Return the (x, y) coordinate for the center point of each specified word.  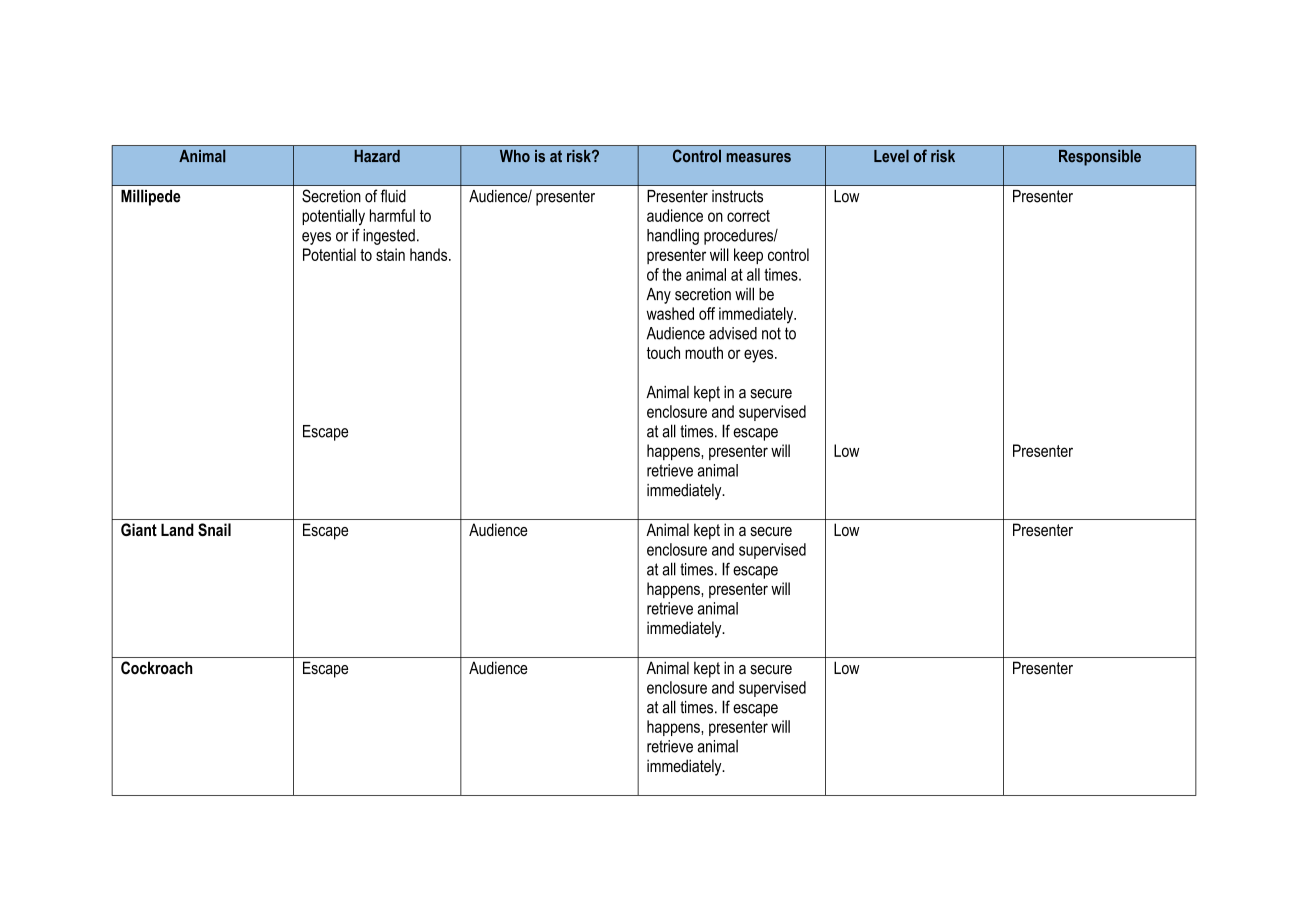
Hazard (377, 156)
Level (891, 156)
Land (177, 529)
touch (663, 352)
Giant (139, 529)
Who (515, 156)
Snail (214, 529)
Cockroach (157, 668)
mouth (704, 352)
